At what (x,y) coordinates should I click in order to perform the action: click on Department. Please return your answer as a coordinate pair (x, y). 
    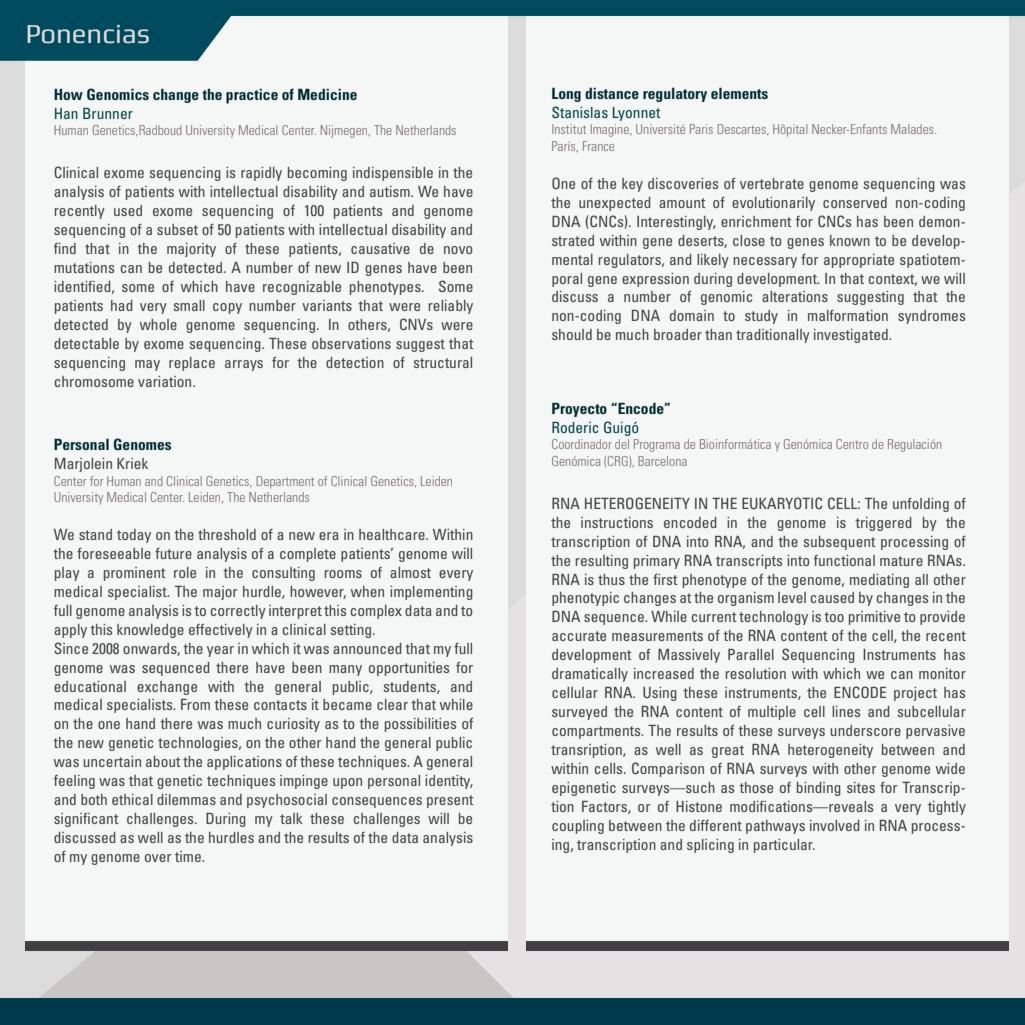
    Looking at the image, I should click on (285, 482).
